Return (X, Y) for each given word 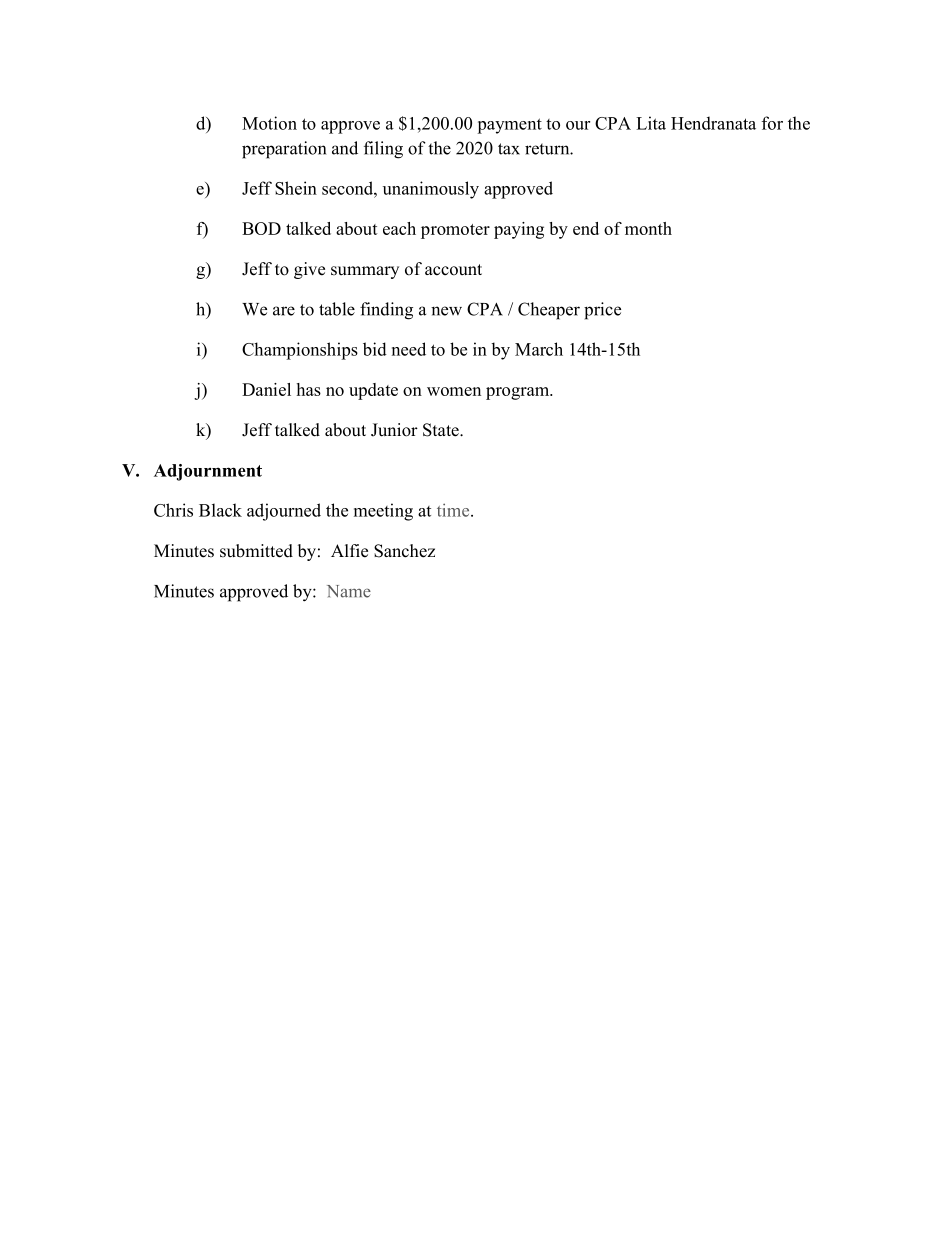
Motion (269, 123)
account (453, 270)
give (309, 270)
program (519, 393)
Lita (651, 123)
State (442, 430)
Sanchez (404, 551)
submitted (256, 551)
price (602, 311)
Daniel (266, 389)
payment (509, 126)
